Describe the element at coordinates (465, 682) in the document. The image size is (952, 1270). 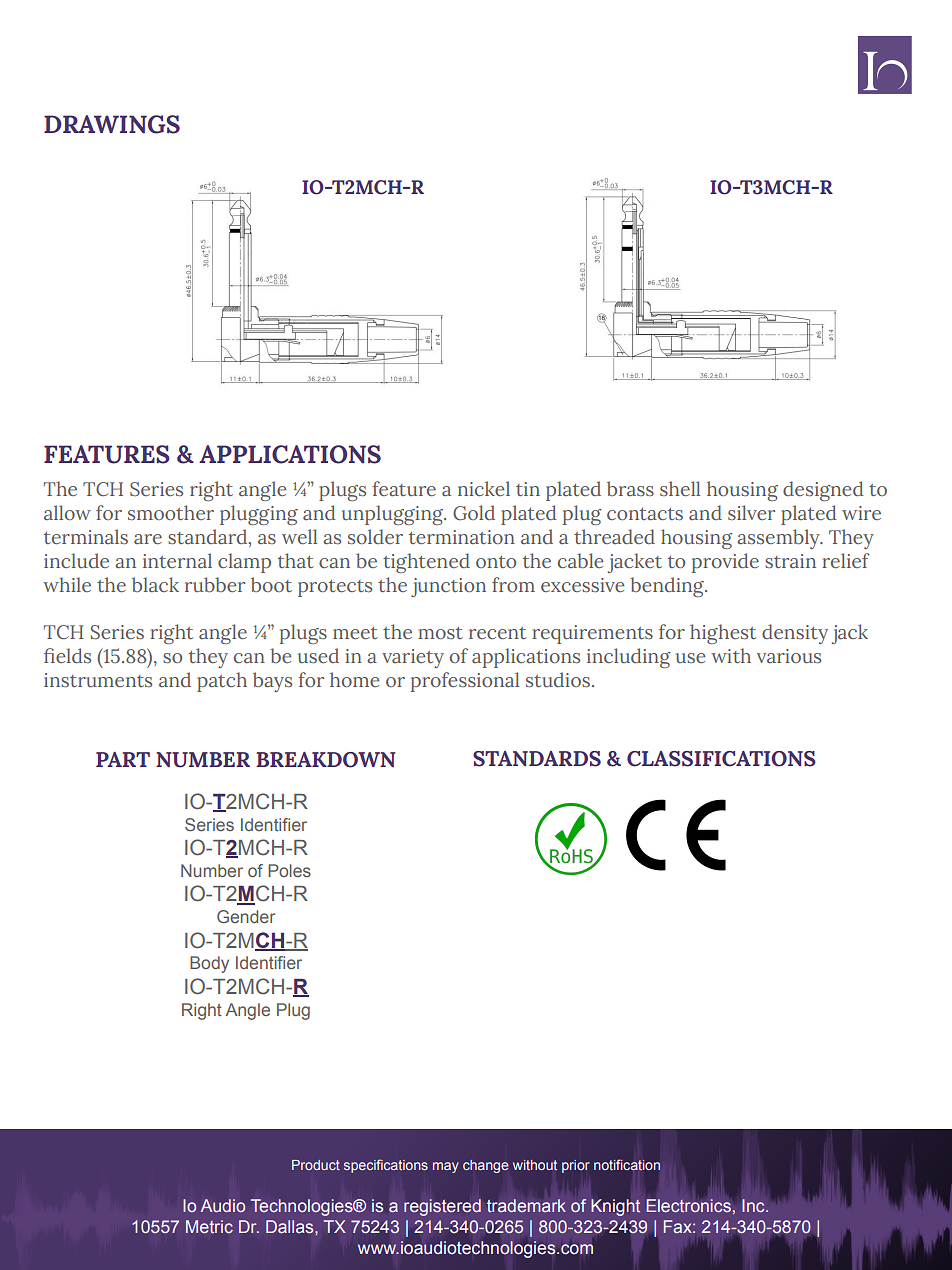
I see `professional` at that location.
